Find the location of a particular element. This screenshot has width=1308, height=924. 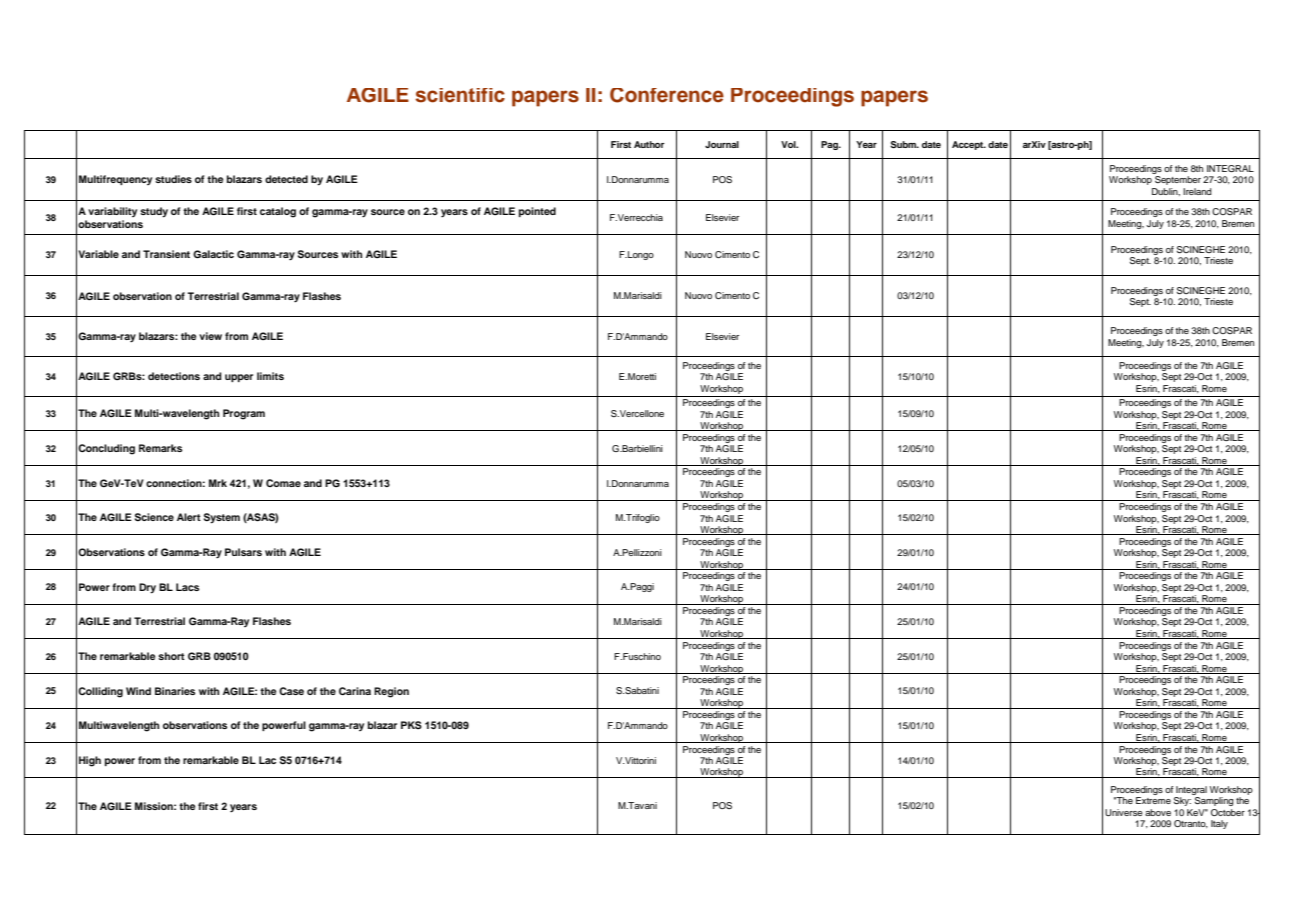

Ireland is located at coordinates (1197, 191).
